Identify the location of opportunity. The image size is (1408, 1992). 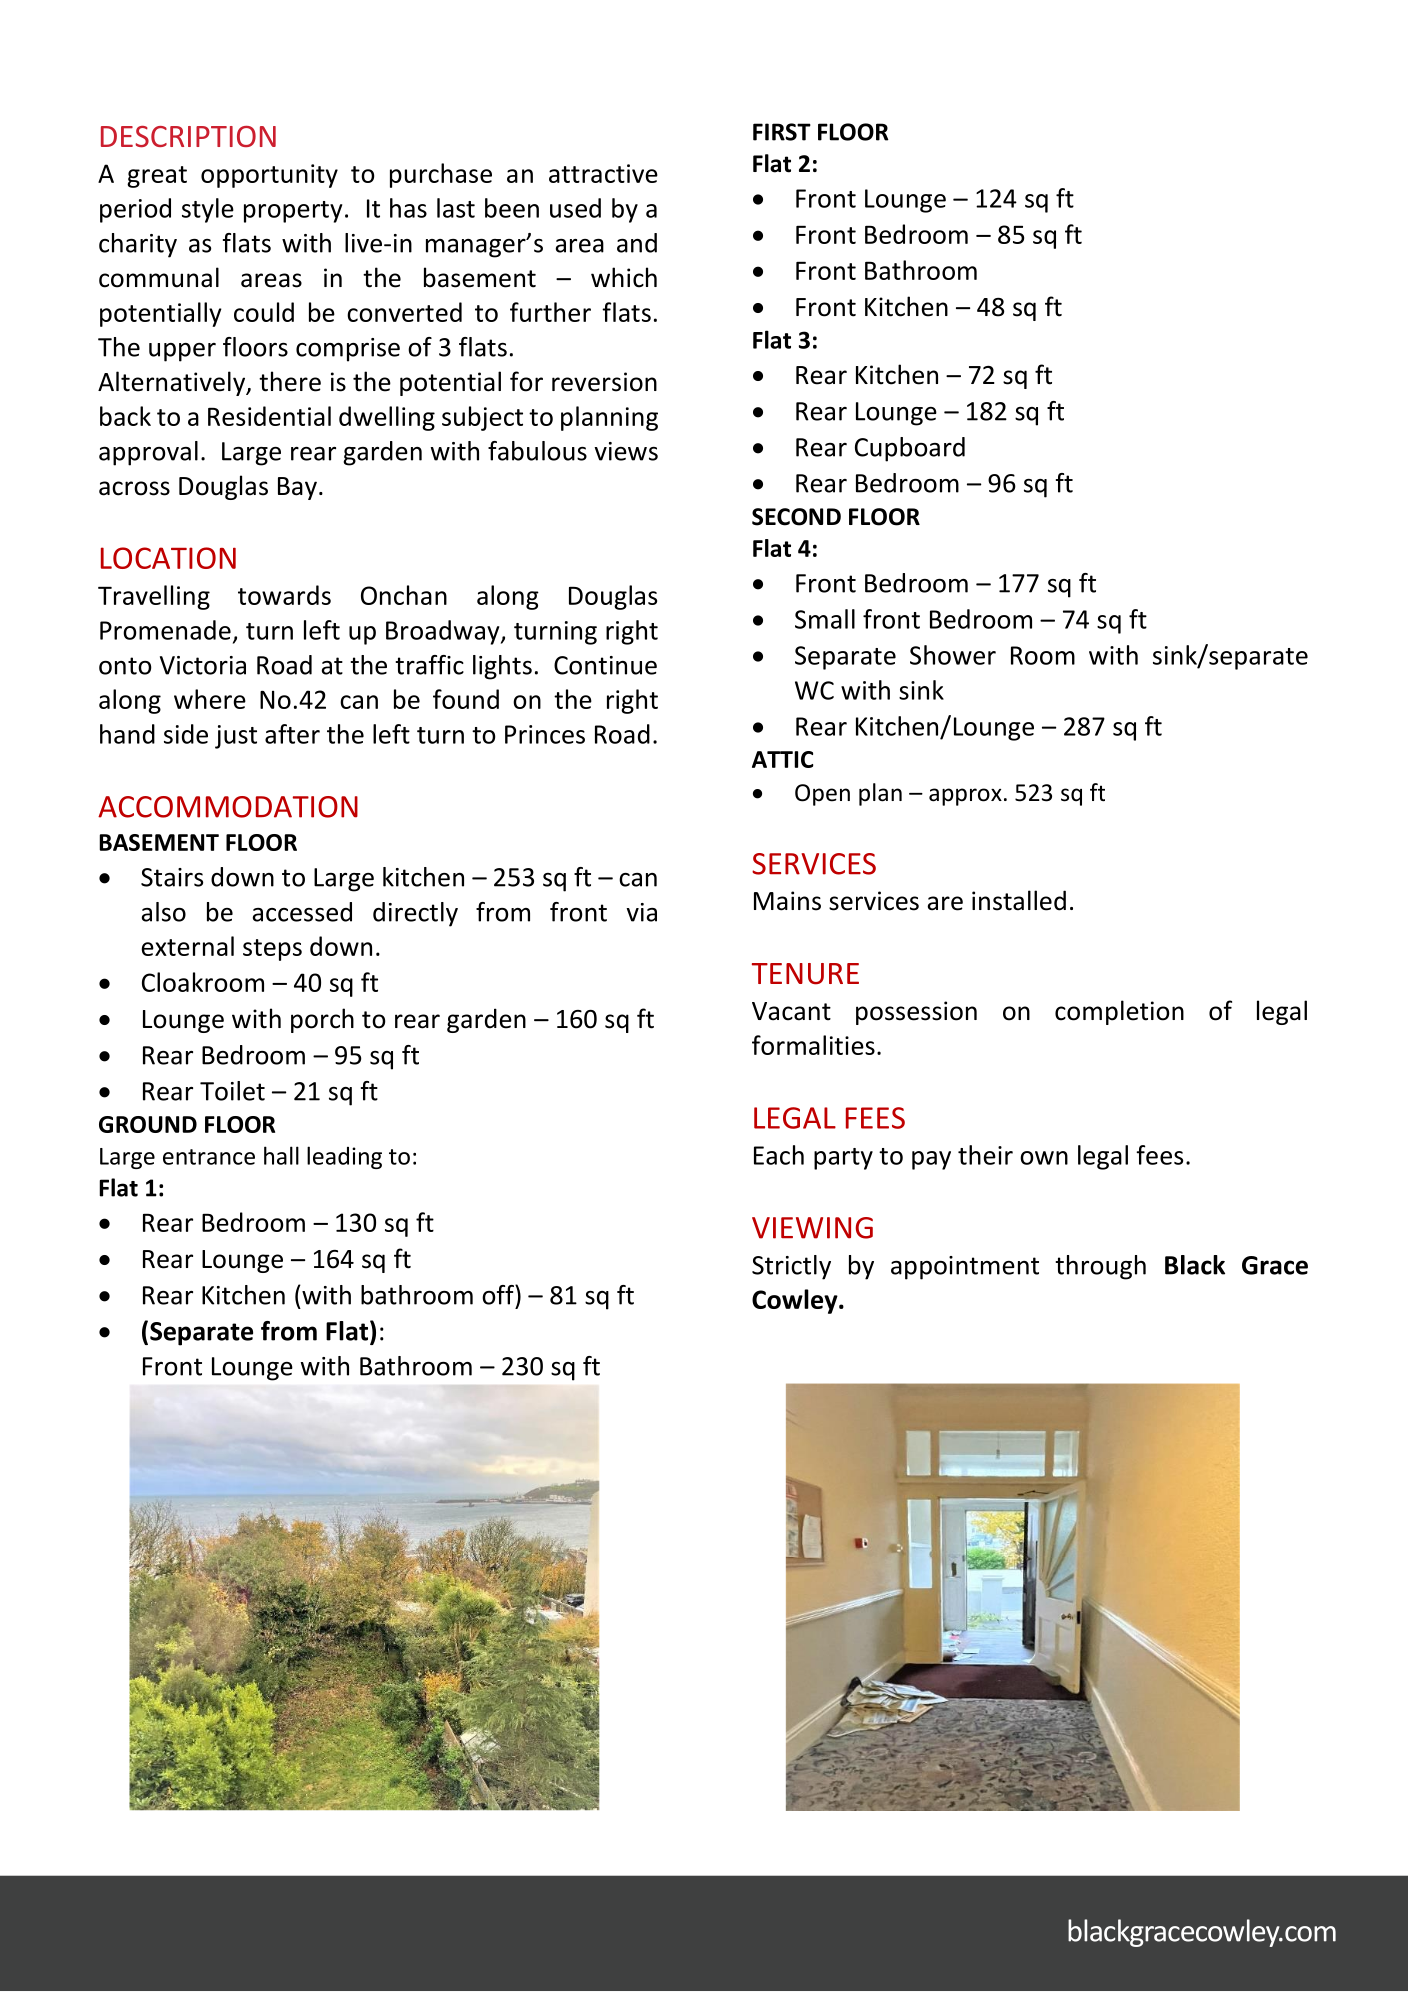
(269, 176).
